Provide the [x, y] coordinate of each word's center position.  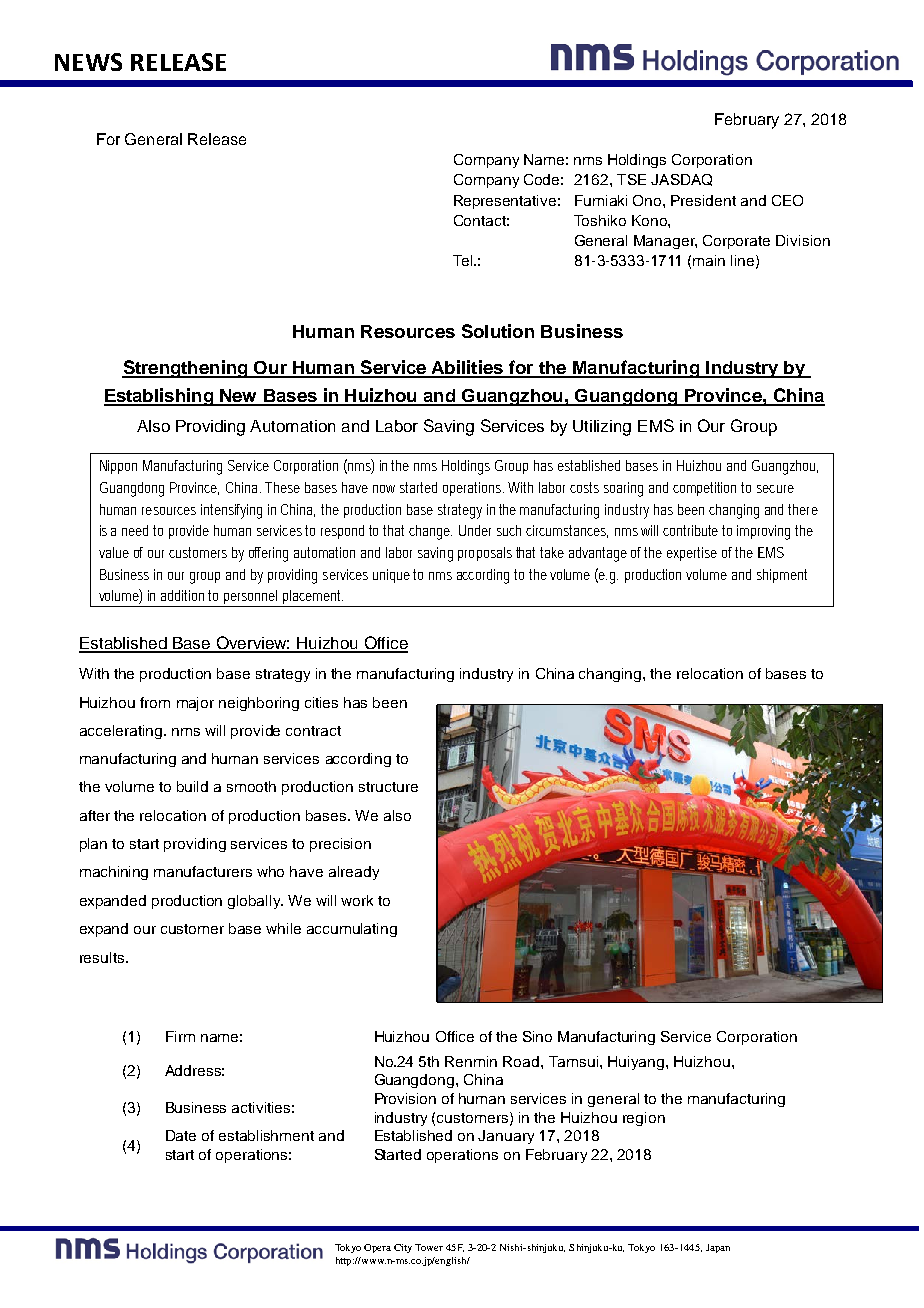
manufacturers [203, 871]
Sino [537, 1036]
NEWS [88, 62]
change [430, 532]
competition [704, 489]
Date [181, 1135]
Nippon [118, 467]
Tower [429, 1247]
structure [388, 787]
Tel [462, 260]
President [703, 200]
